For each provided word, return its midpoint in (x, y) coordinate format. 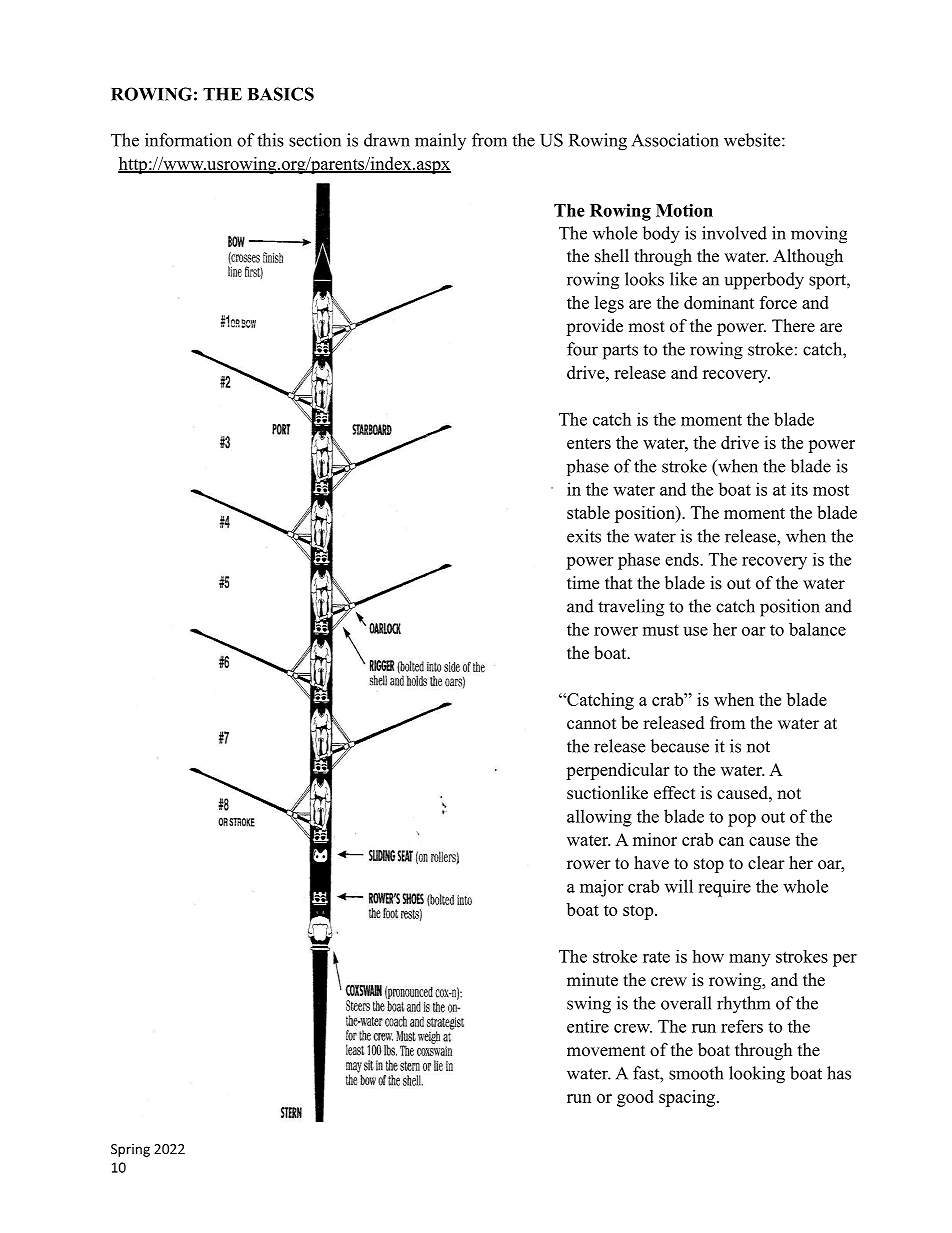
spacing (687, 1098)
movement (606, 1051)
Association (675, 140)
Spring (130, 1150)
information (188, 140)
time (583, 583)
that (618, 582)
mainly (440, 141)
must (661, 630)
